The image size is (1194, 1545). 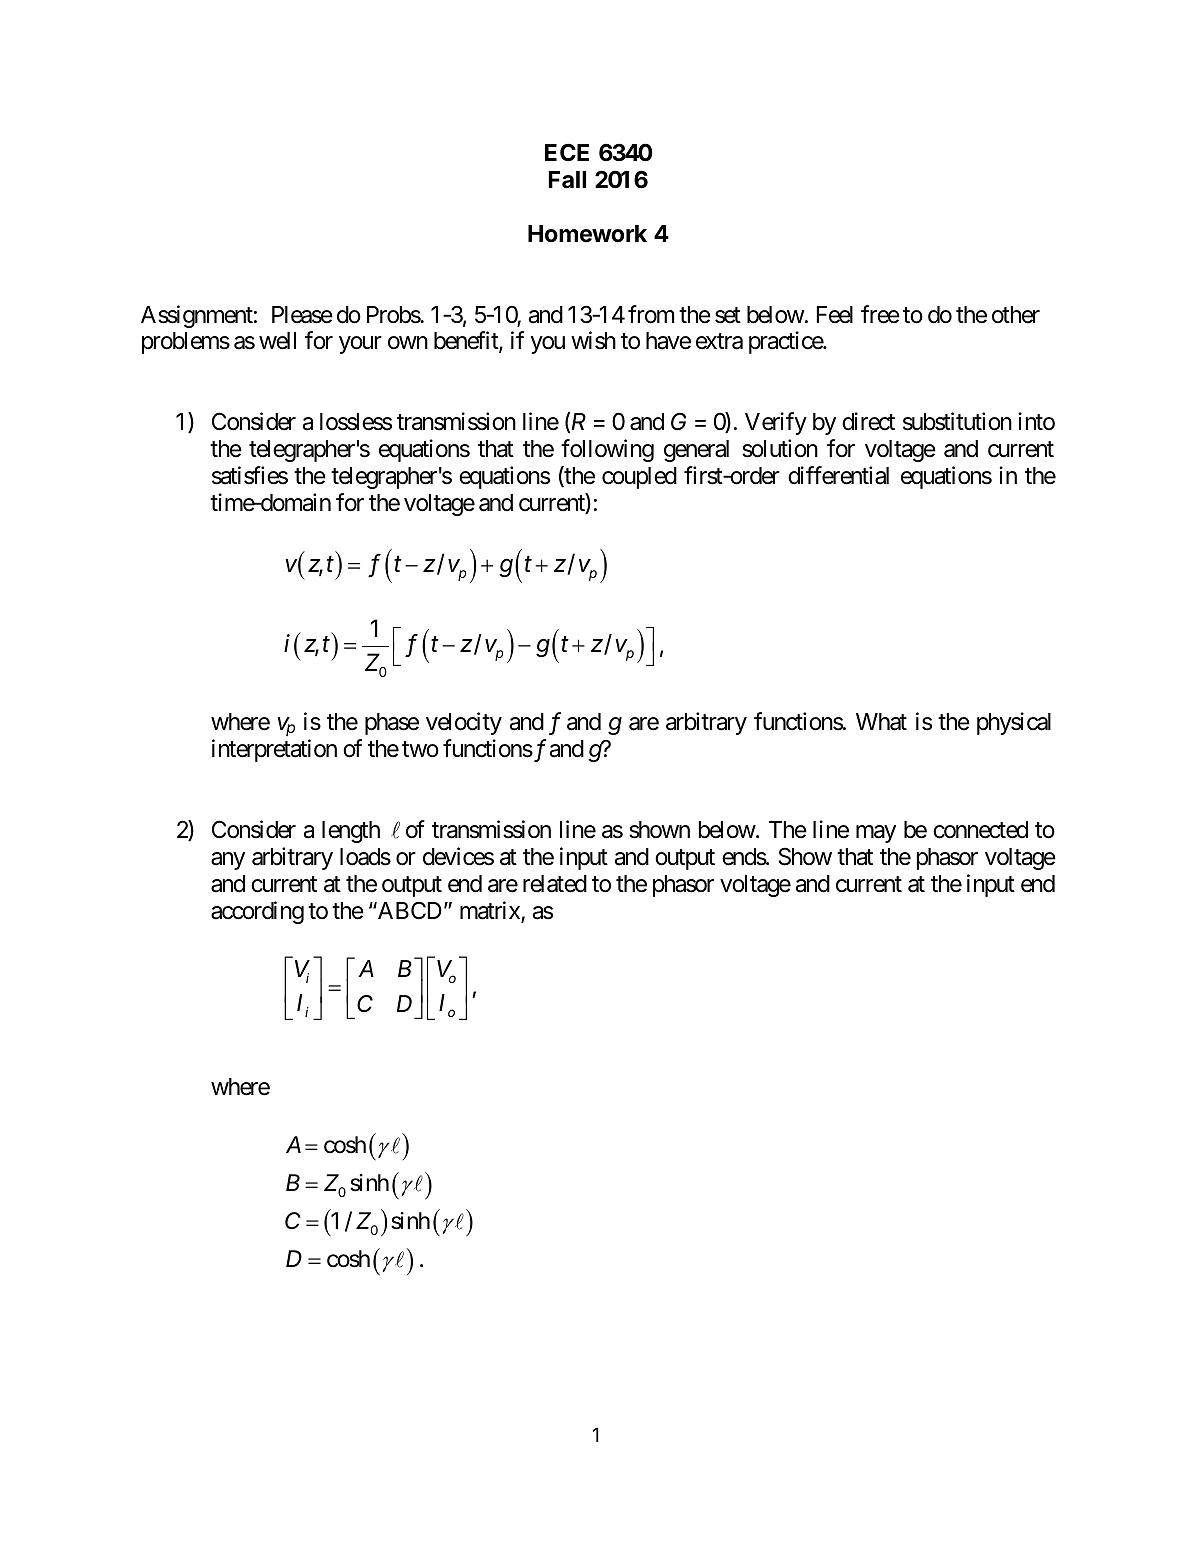 I want to click on substitution, so click(x=957, y=421).
